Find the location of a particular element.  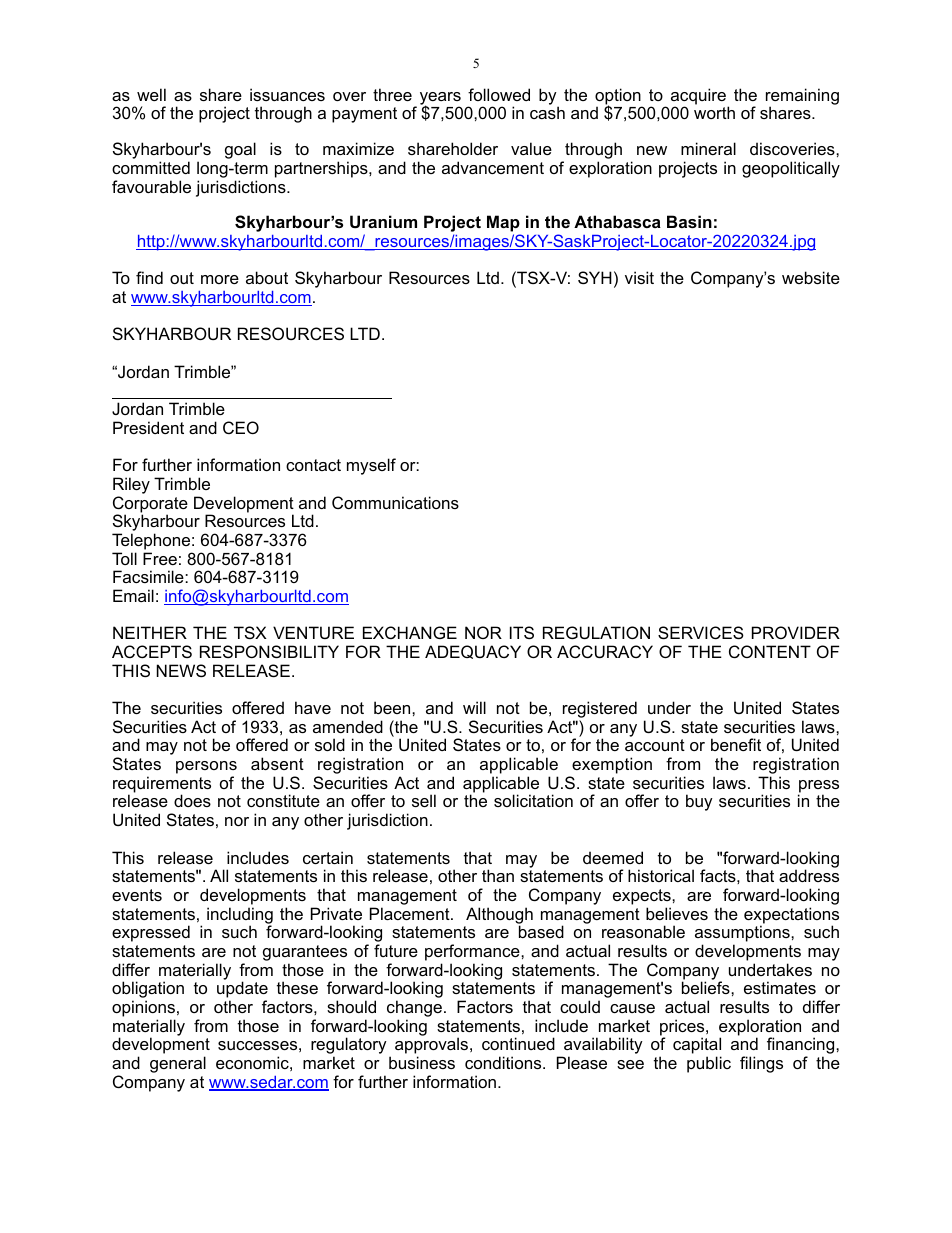

will is located at coordinates (474, 707).
